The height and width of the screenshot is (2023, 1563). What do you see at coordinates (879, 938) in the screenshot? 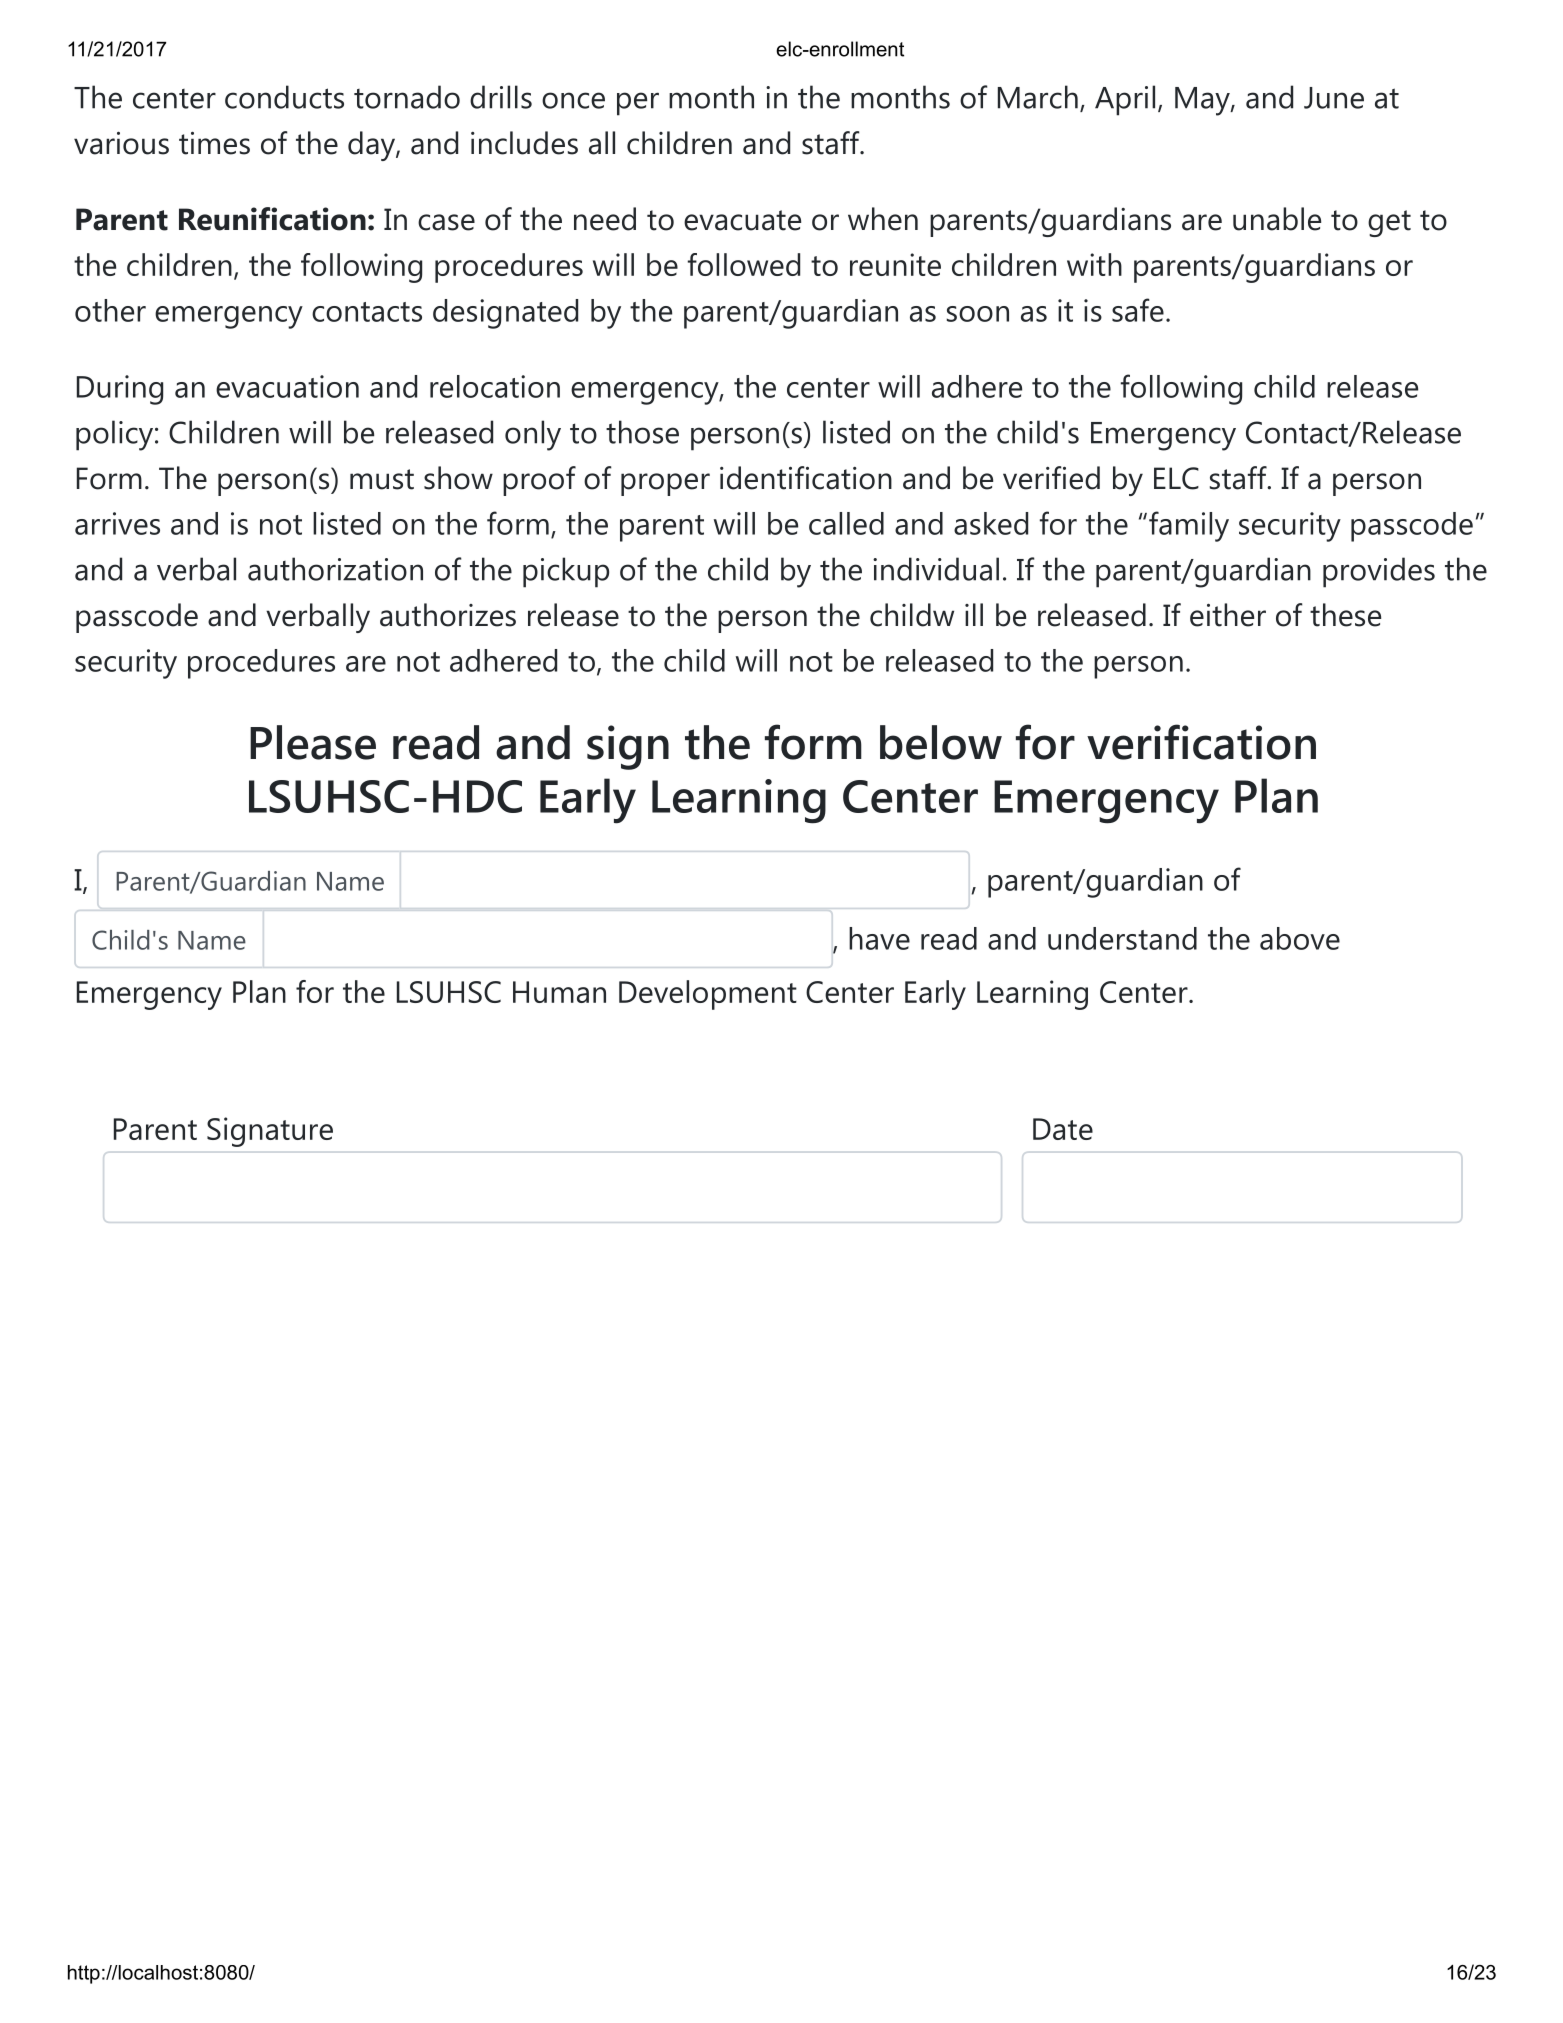
I see `have` at bounding box center [879, 938].
